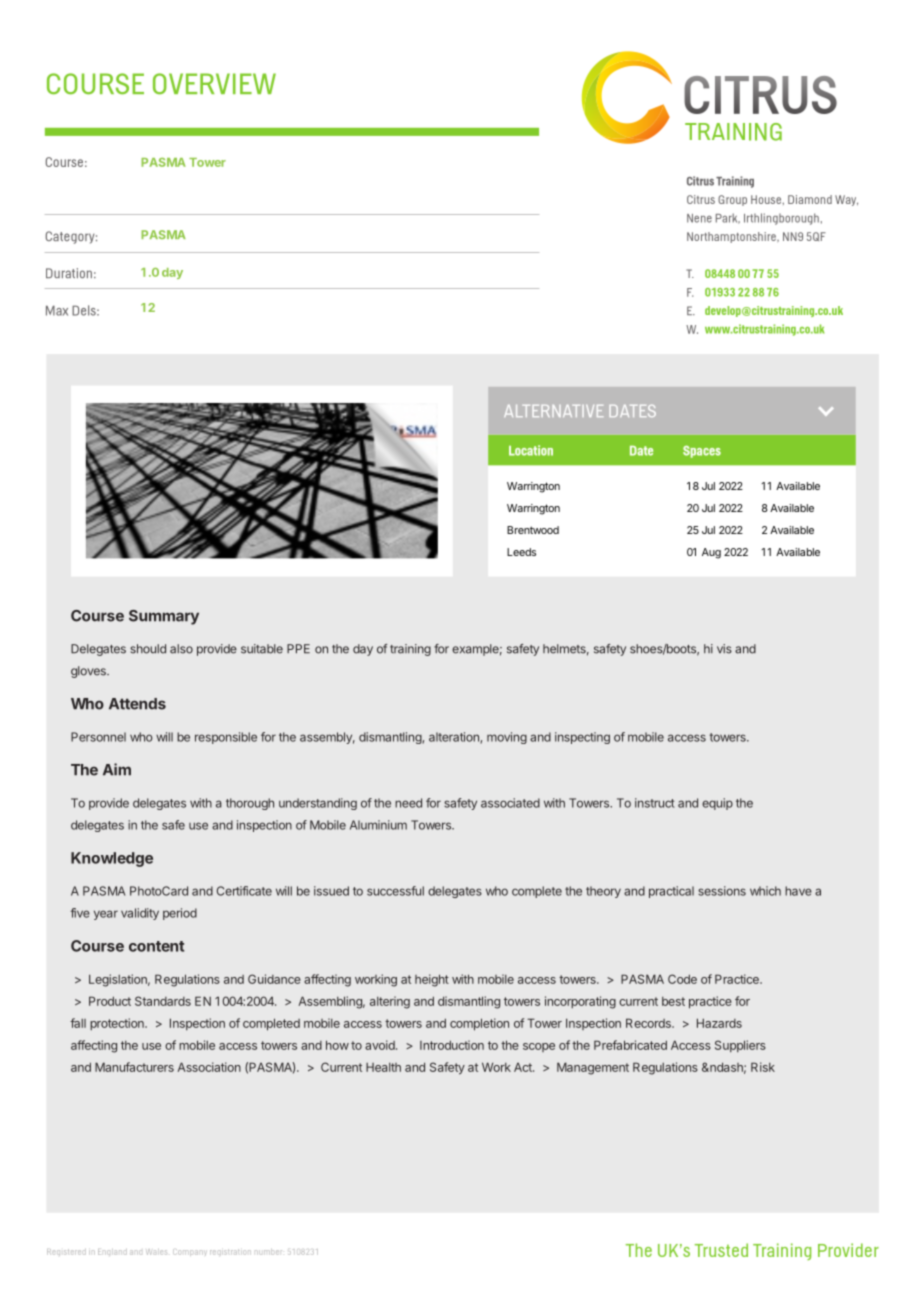 This image has height=1308, width=924. What do you see at coordinates (699, 218) in the image?
I see `Nene` at bounding box center [699, 218].
